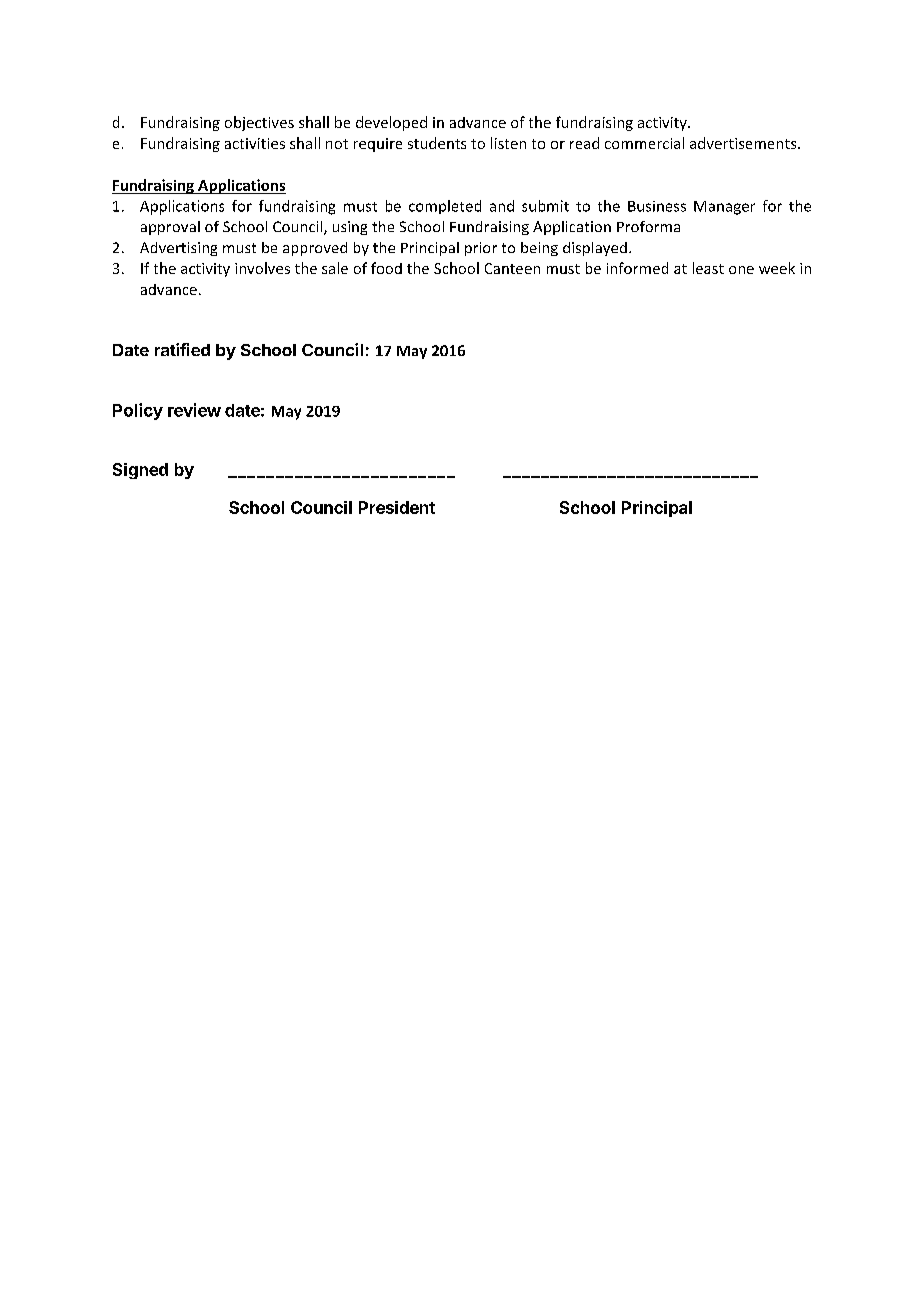 This screenshot has width=924, height=1308. Describe the element at coordinates (445, 207) in the screenshot. I see `completed` at that location.
